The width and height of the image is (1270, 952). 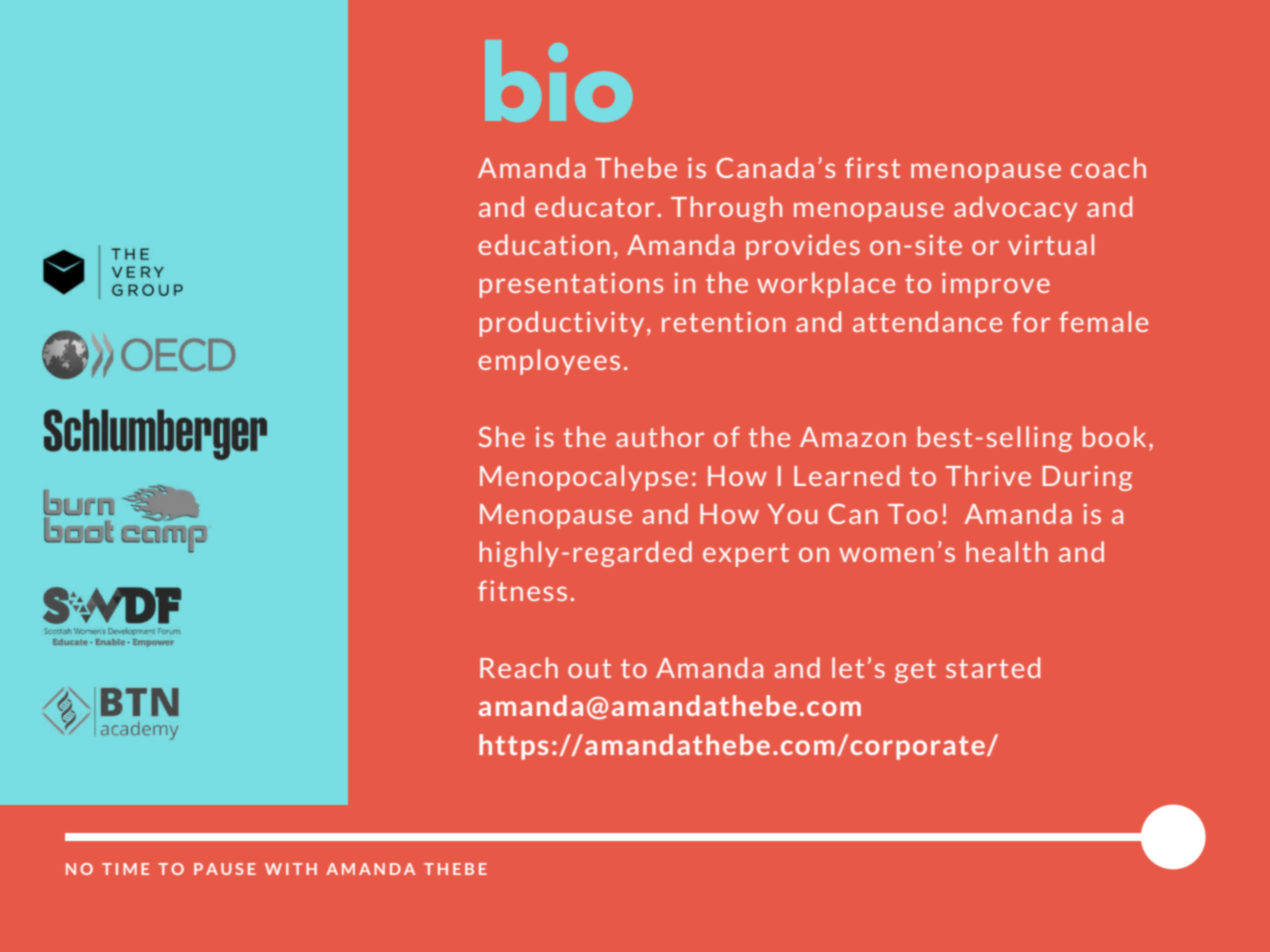 What do you see at coordinates (558, 81) in the image?
I see `bio` at bounding box center [558, 81].
